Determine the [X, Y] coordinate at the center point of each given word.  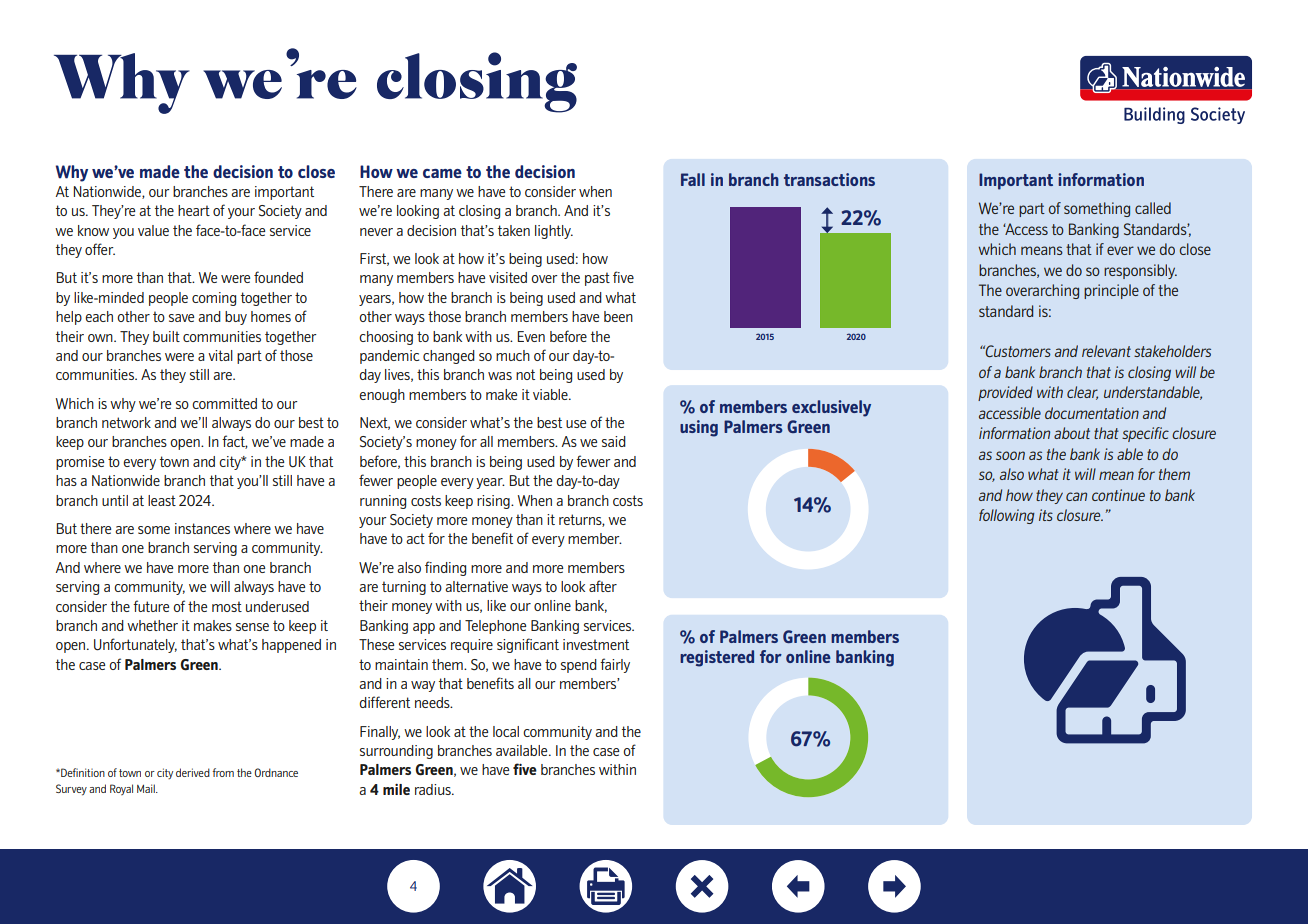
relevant [1106, 351]
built [166, 336]
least [162, 500]
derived [193, 772]
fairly [615, 665]
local [506, 731]
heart [194, 210]
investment [596, 644]
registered [717, 658]
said [614, 441]
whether [152, 625]
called [1153, 208]
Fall [693, 179]
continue [1118, 495]
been [618, 316]
